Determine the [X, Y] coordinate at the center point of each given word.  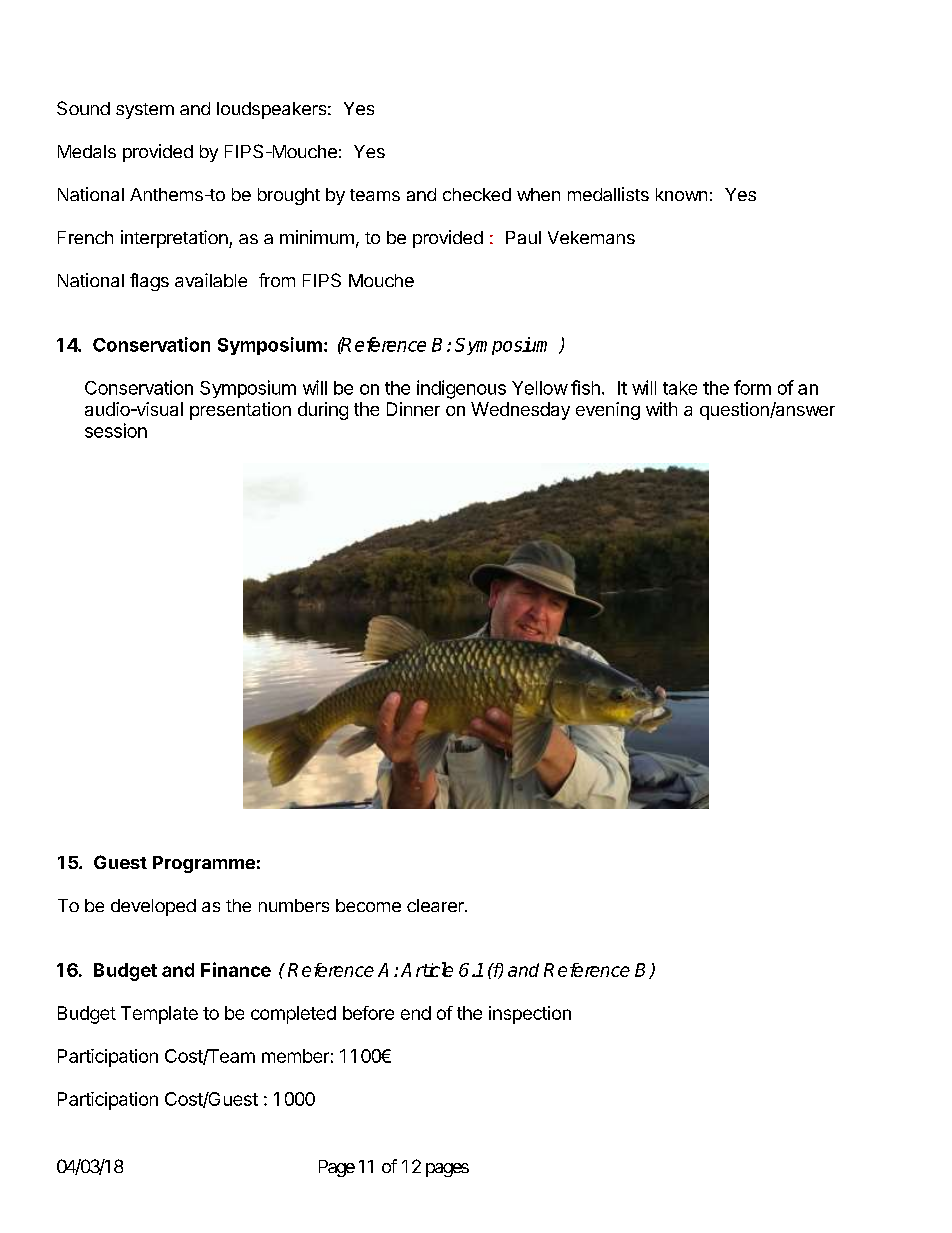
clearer [436, 905]
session [116, 430]
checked [477, 194]
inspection [530, 1015]
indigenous [461, 389]
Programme [204, 864]
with [661, 409]
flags [149, 282]
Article [427, 969]
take [680, 388]
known [681, 194]
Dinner [413, 409]
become [368, 905]
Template [159, 1015]
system [145, 111]
